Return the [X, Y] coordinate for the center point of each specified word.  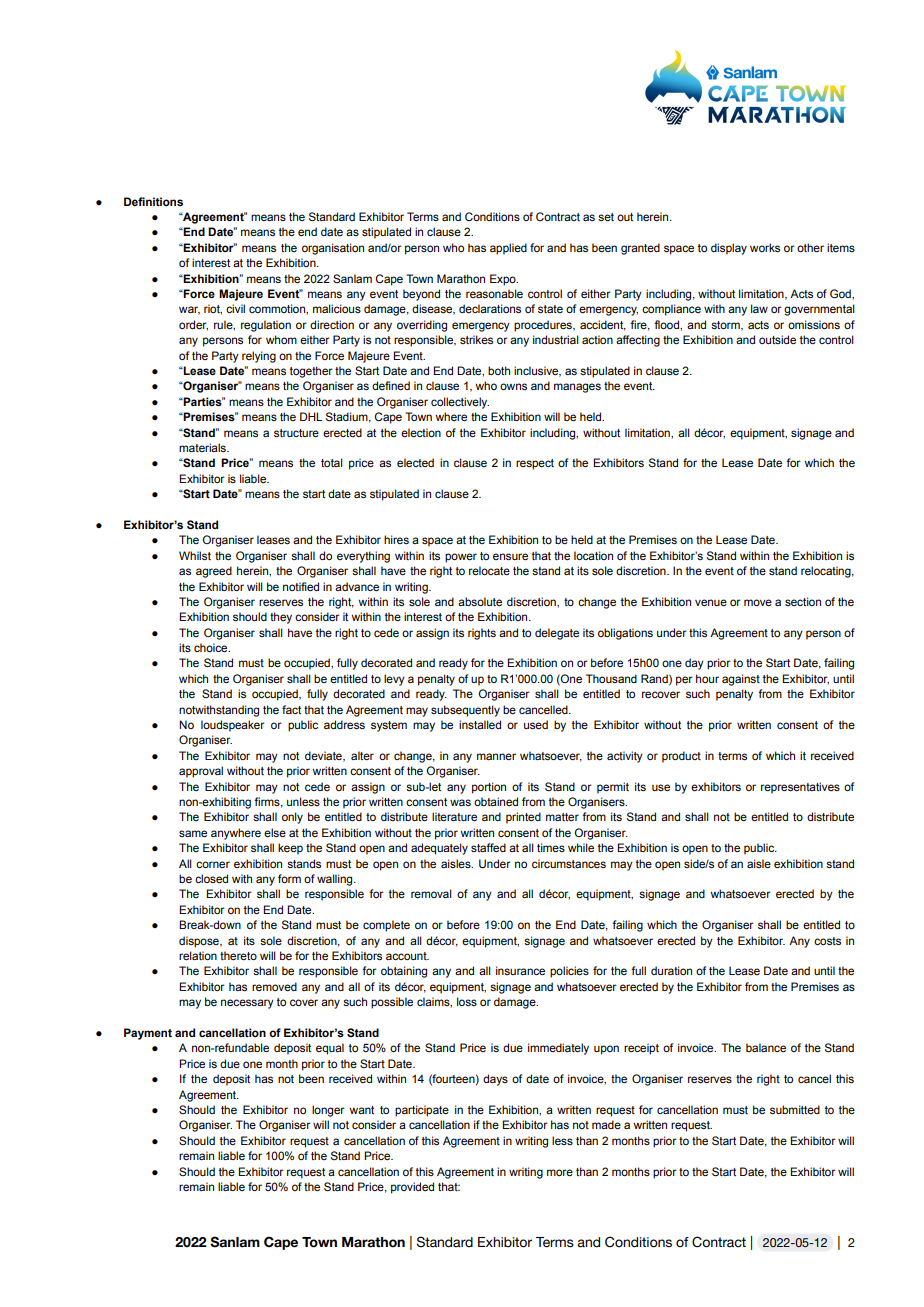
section [803, 601]
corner [213, 864]
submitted [795, 1109]
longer [328, 1111]
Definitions [153, 201]
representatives [800, 788]
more [560, 1172]
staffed [488, 847]
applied [508, 249]
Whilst [195, 555]
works [765, 247]
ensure [510, 556]
